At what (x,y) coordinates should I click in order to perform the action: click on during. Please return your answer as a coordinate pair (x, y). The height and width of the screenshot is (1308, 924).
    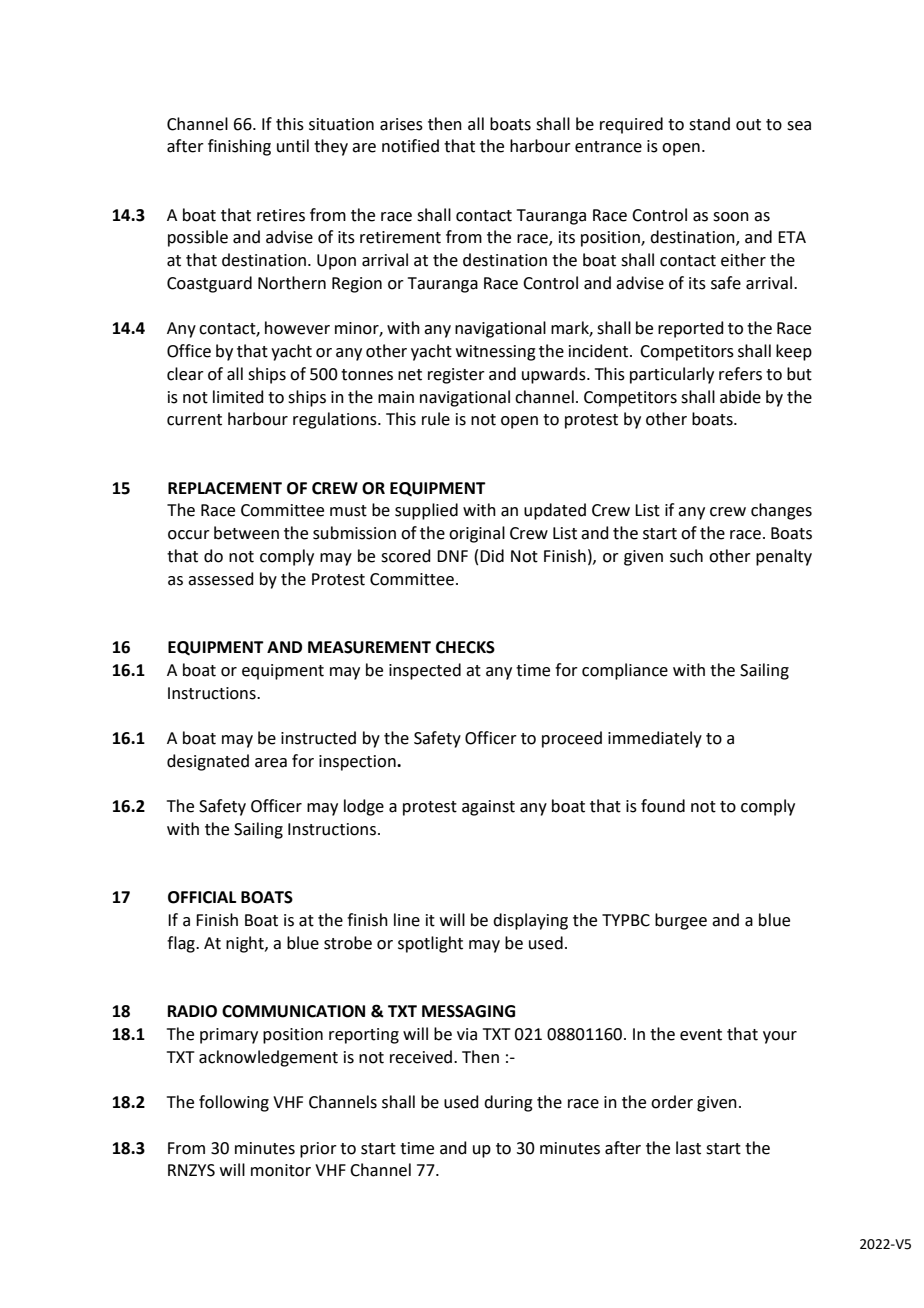
    Looking at the image, I should click on (508, 1103).
